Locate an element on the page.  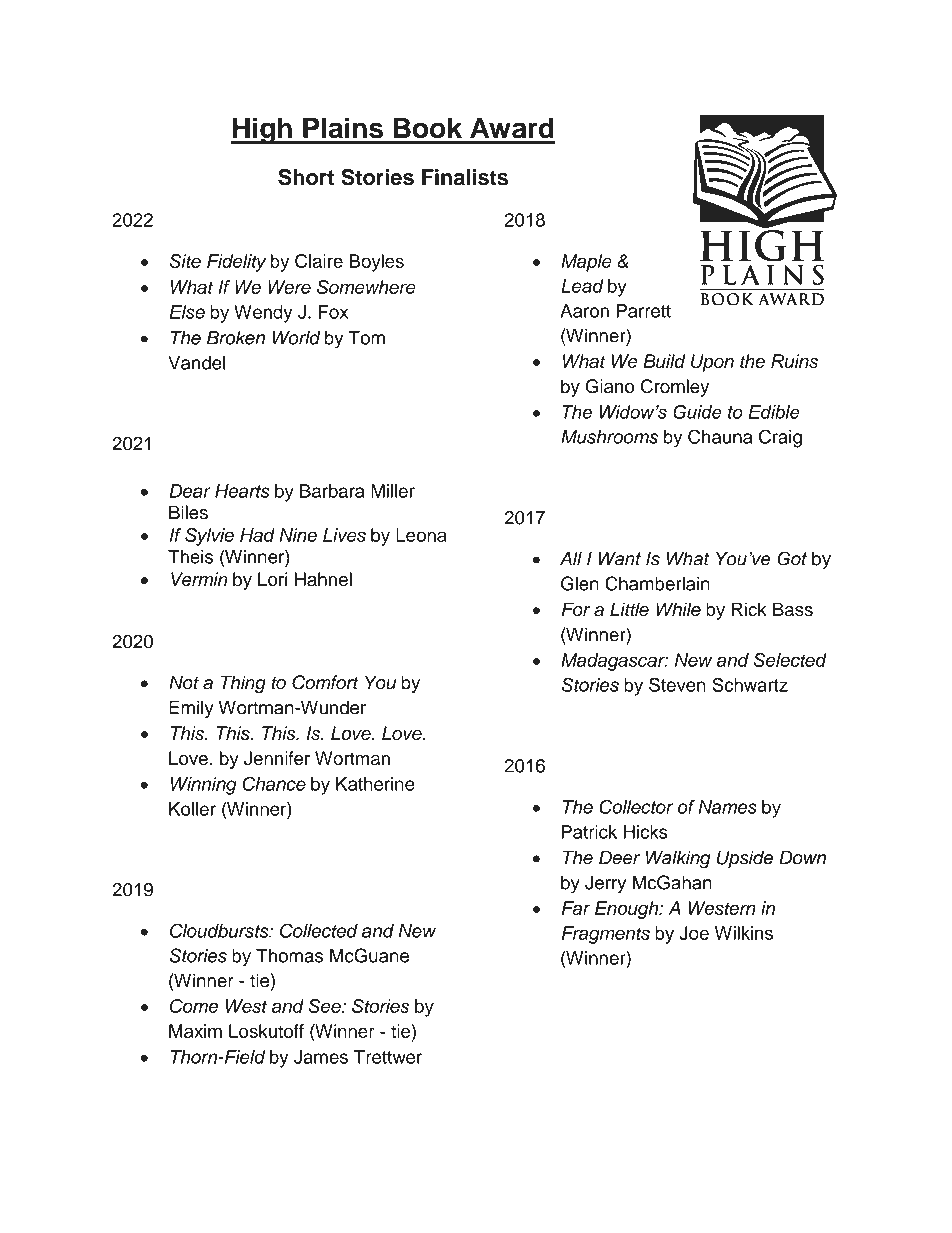
Maxim is located at coordinates (195, 1031).
